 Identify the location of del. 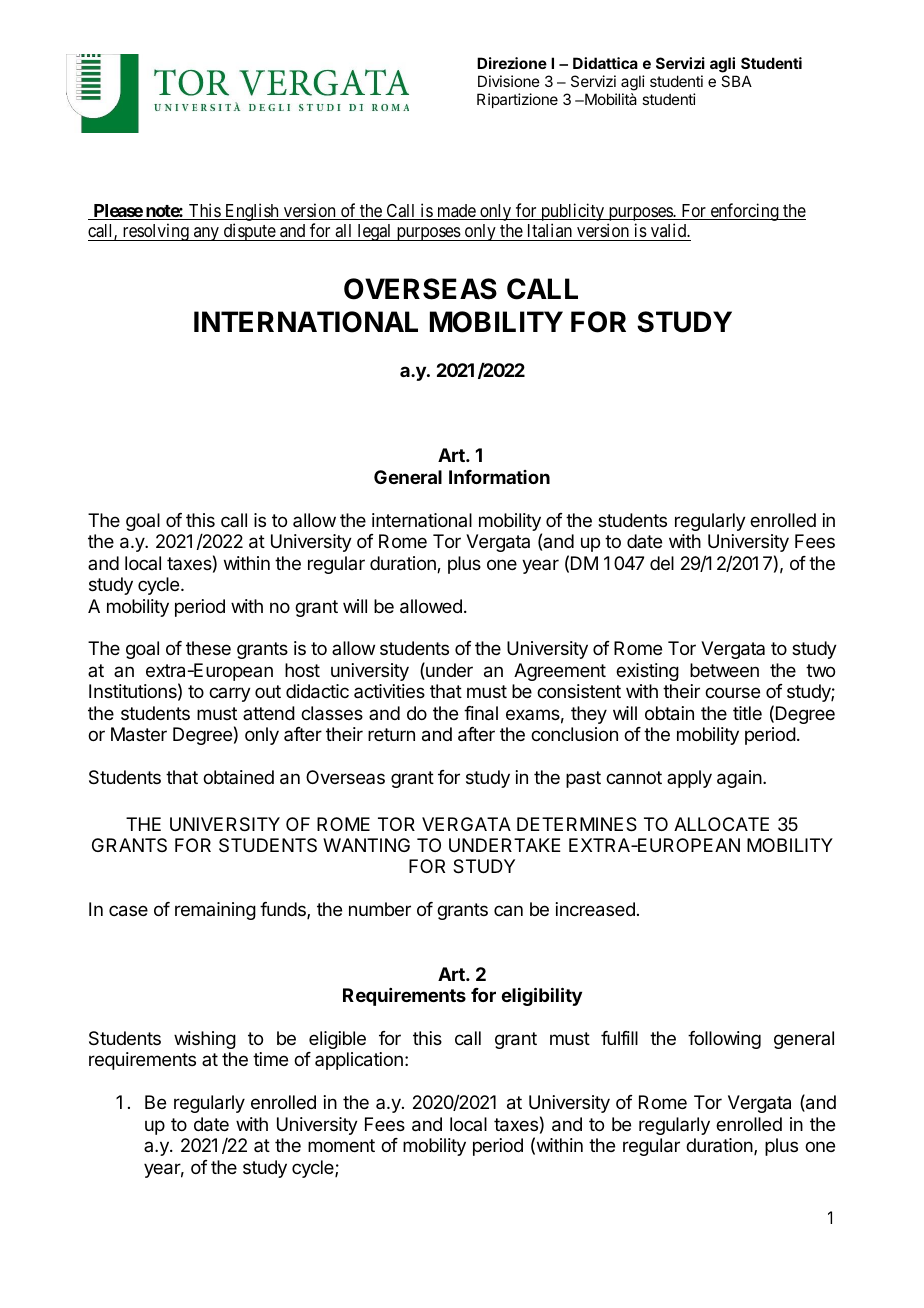
(662, 563).
